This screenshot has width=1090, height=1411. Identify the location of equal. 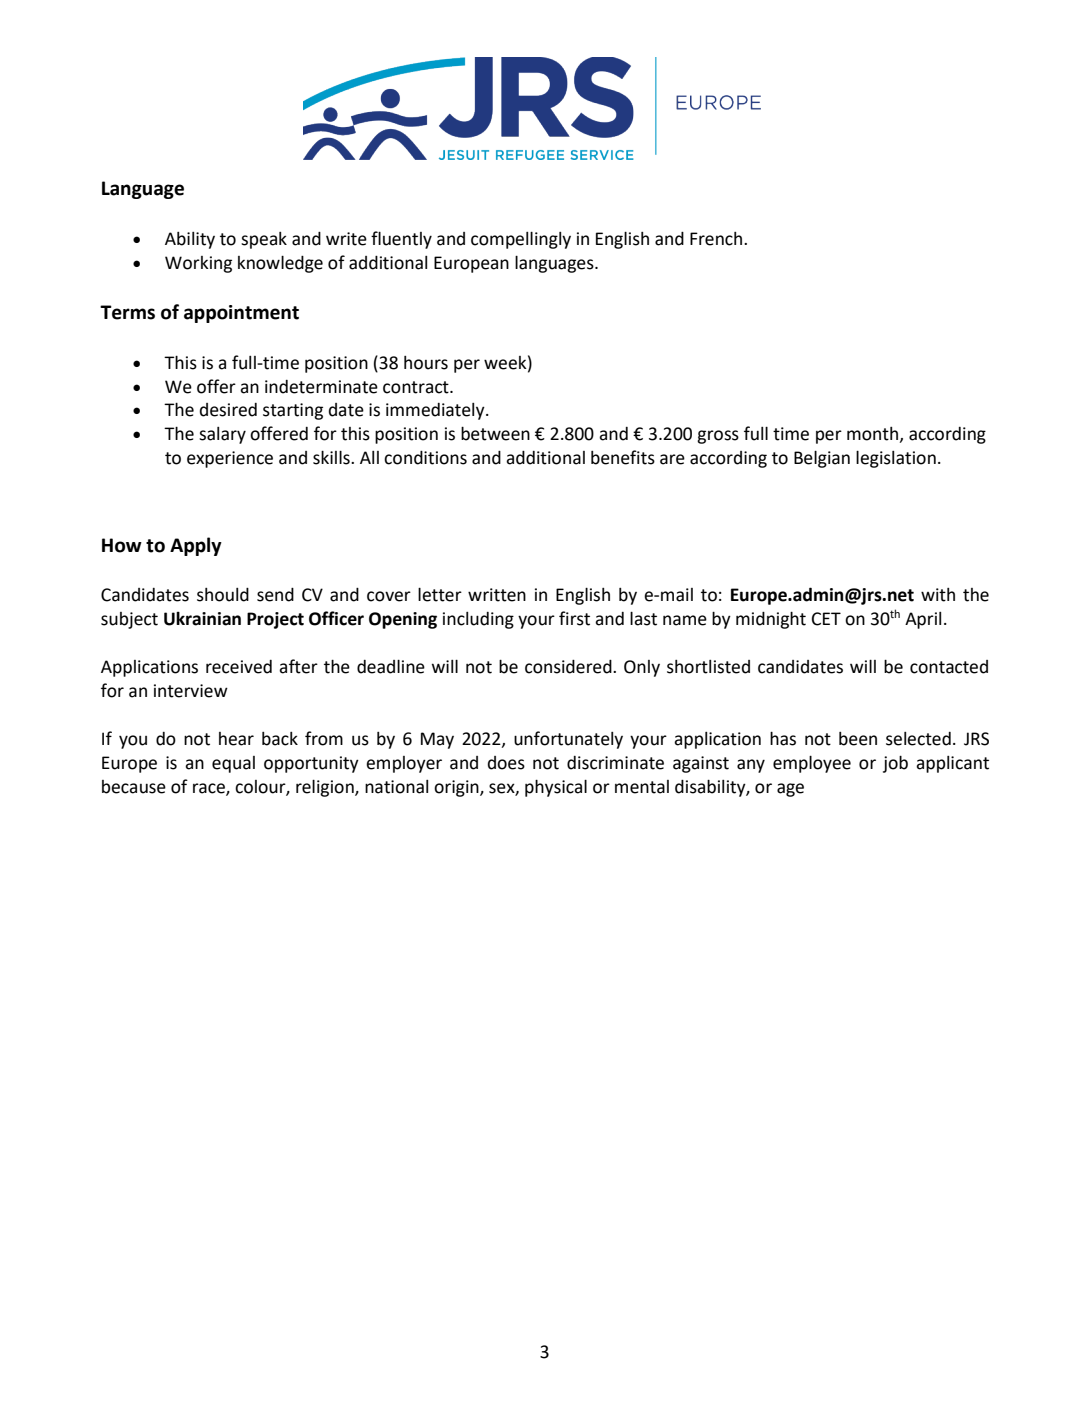
(233, 764).
